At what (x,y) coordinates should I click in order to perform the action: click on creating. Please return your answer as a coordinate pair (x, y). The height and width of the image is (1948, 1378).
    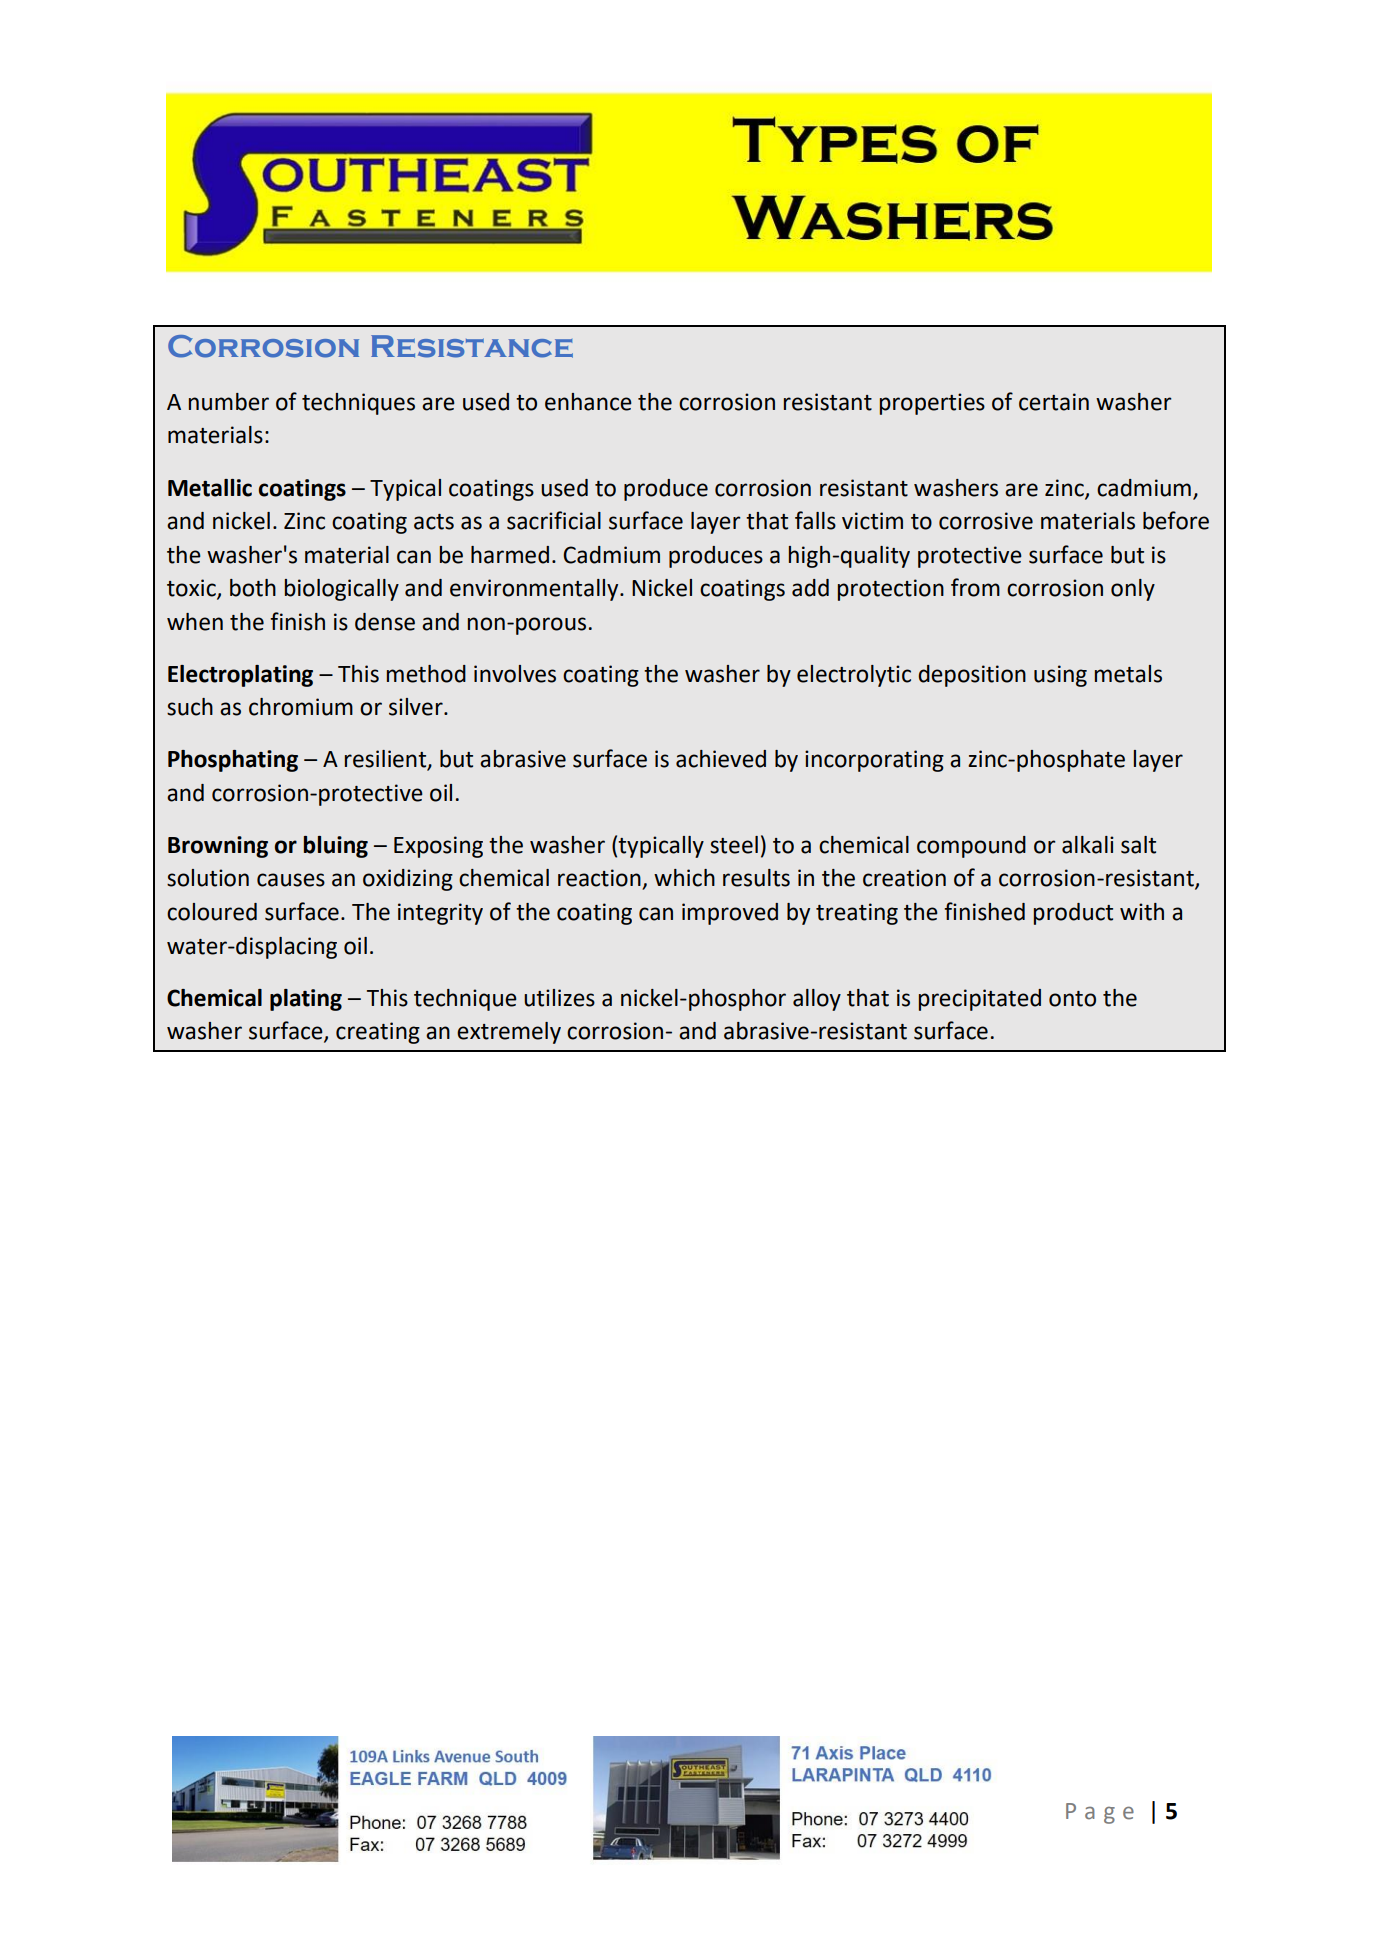
    Looking at the image, I should click on (378, 1033).
